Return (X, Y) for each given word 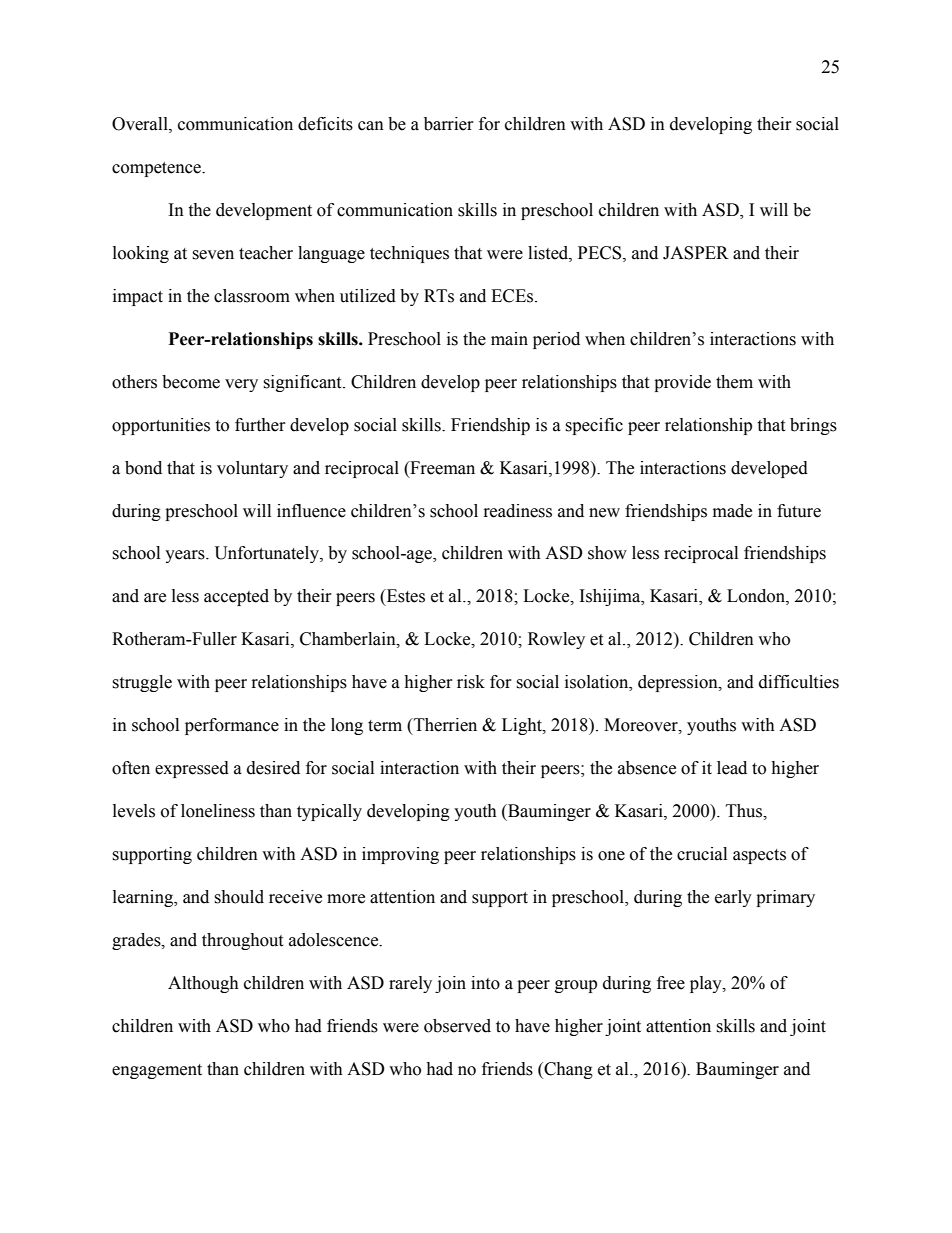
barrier (449, 124)
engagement (157, 1071)
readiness (518, 511)
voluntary (252, 469)
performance (232, 726)
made (732, 511)
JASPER (696, 253)
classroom (252, 296)
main (509, 339)
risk (471, 682)
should (239, 897)
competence (157, 169)
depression (679, 683)
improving (400, 855)
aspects (759, 856)
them (734, 382)
